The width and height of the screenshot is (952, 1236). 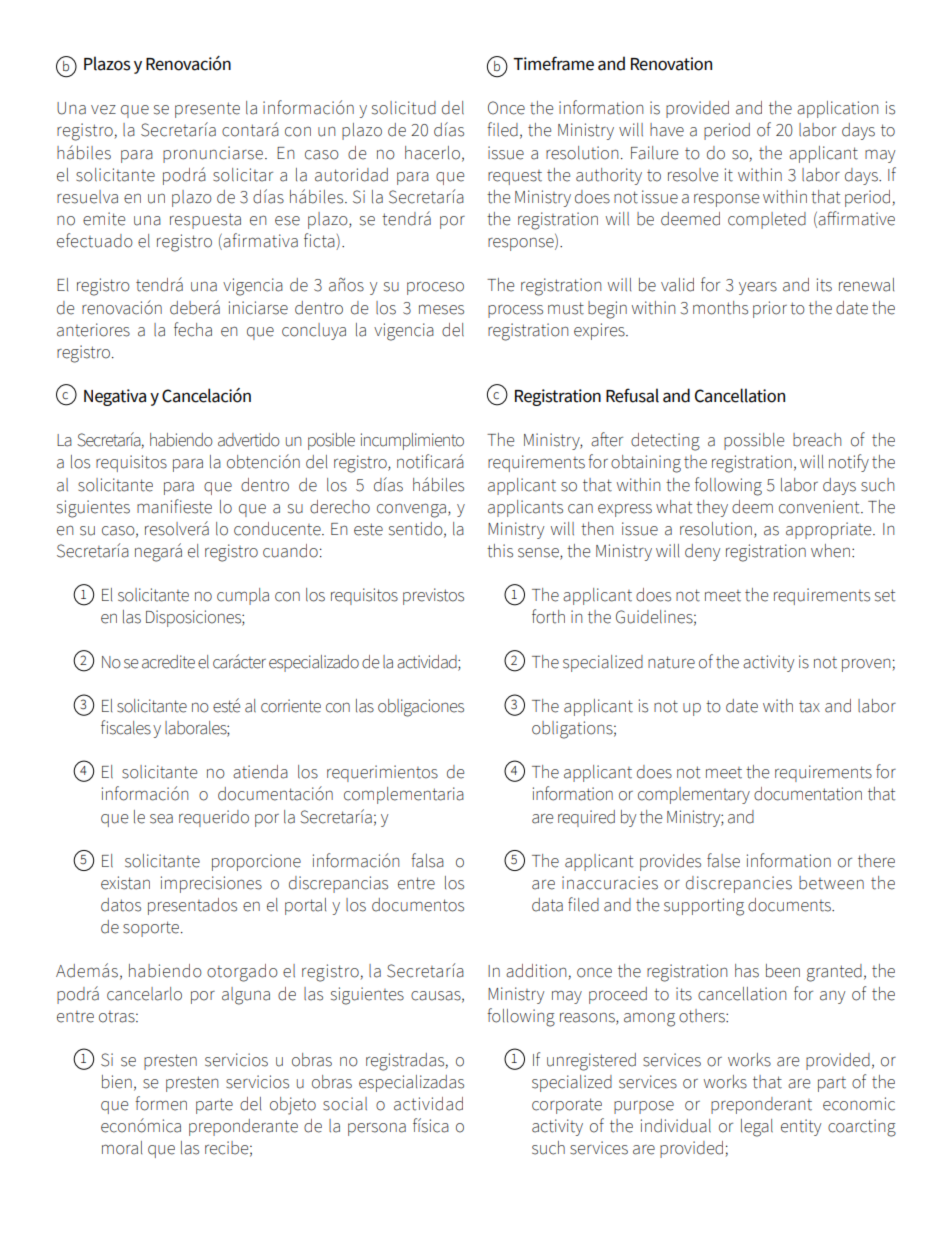 What do you see at coordinates (331, 441) in the screenshot?
I see `posible` at bounding box center [331, 441].
